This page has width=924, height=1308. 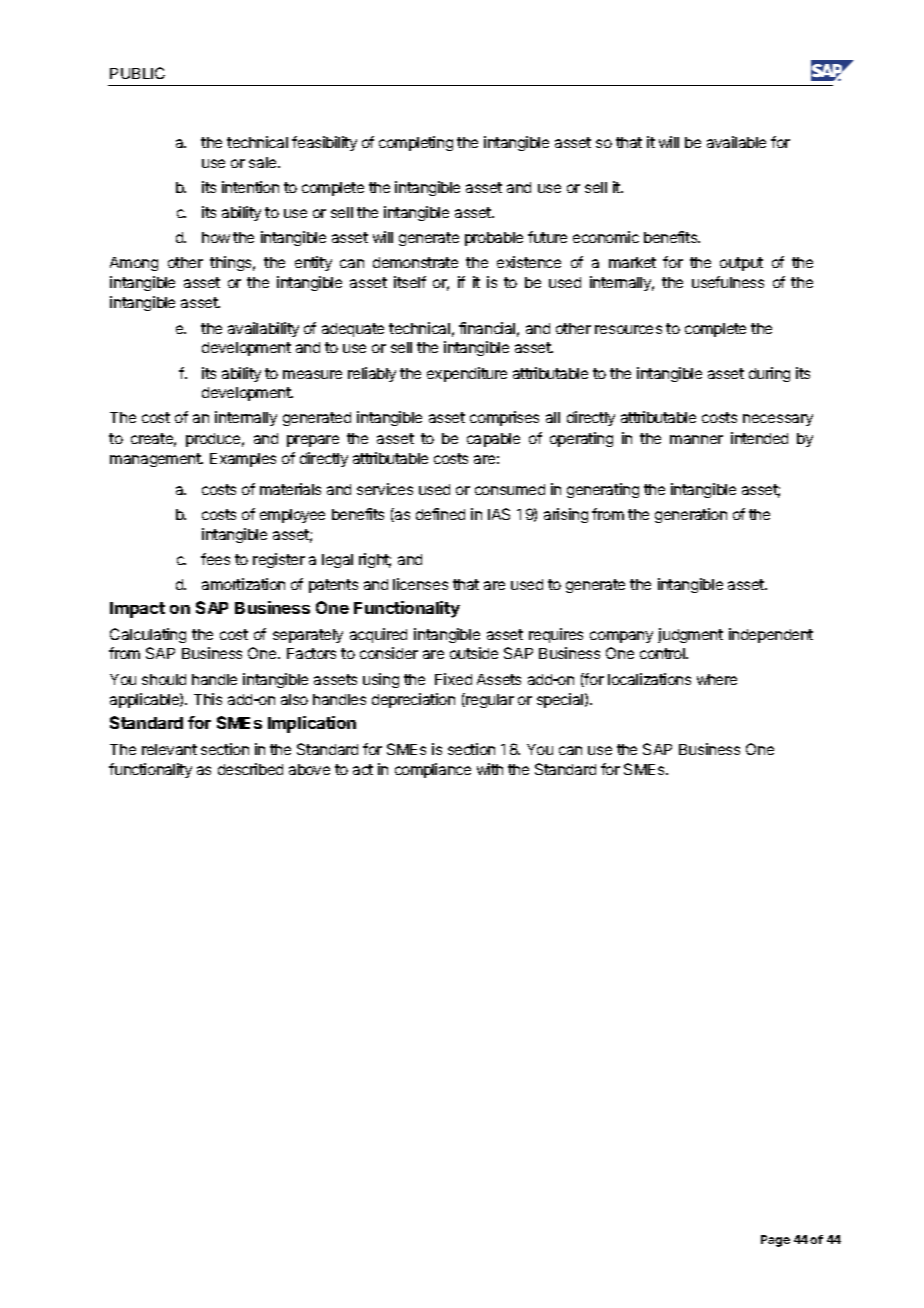 I want to click on available, so click(x=736, y=142).
